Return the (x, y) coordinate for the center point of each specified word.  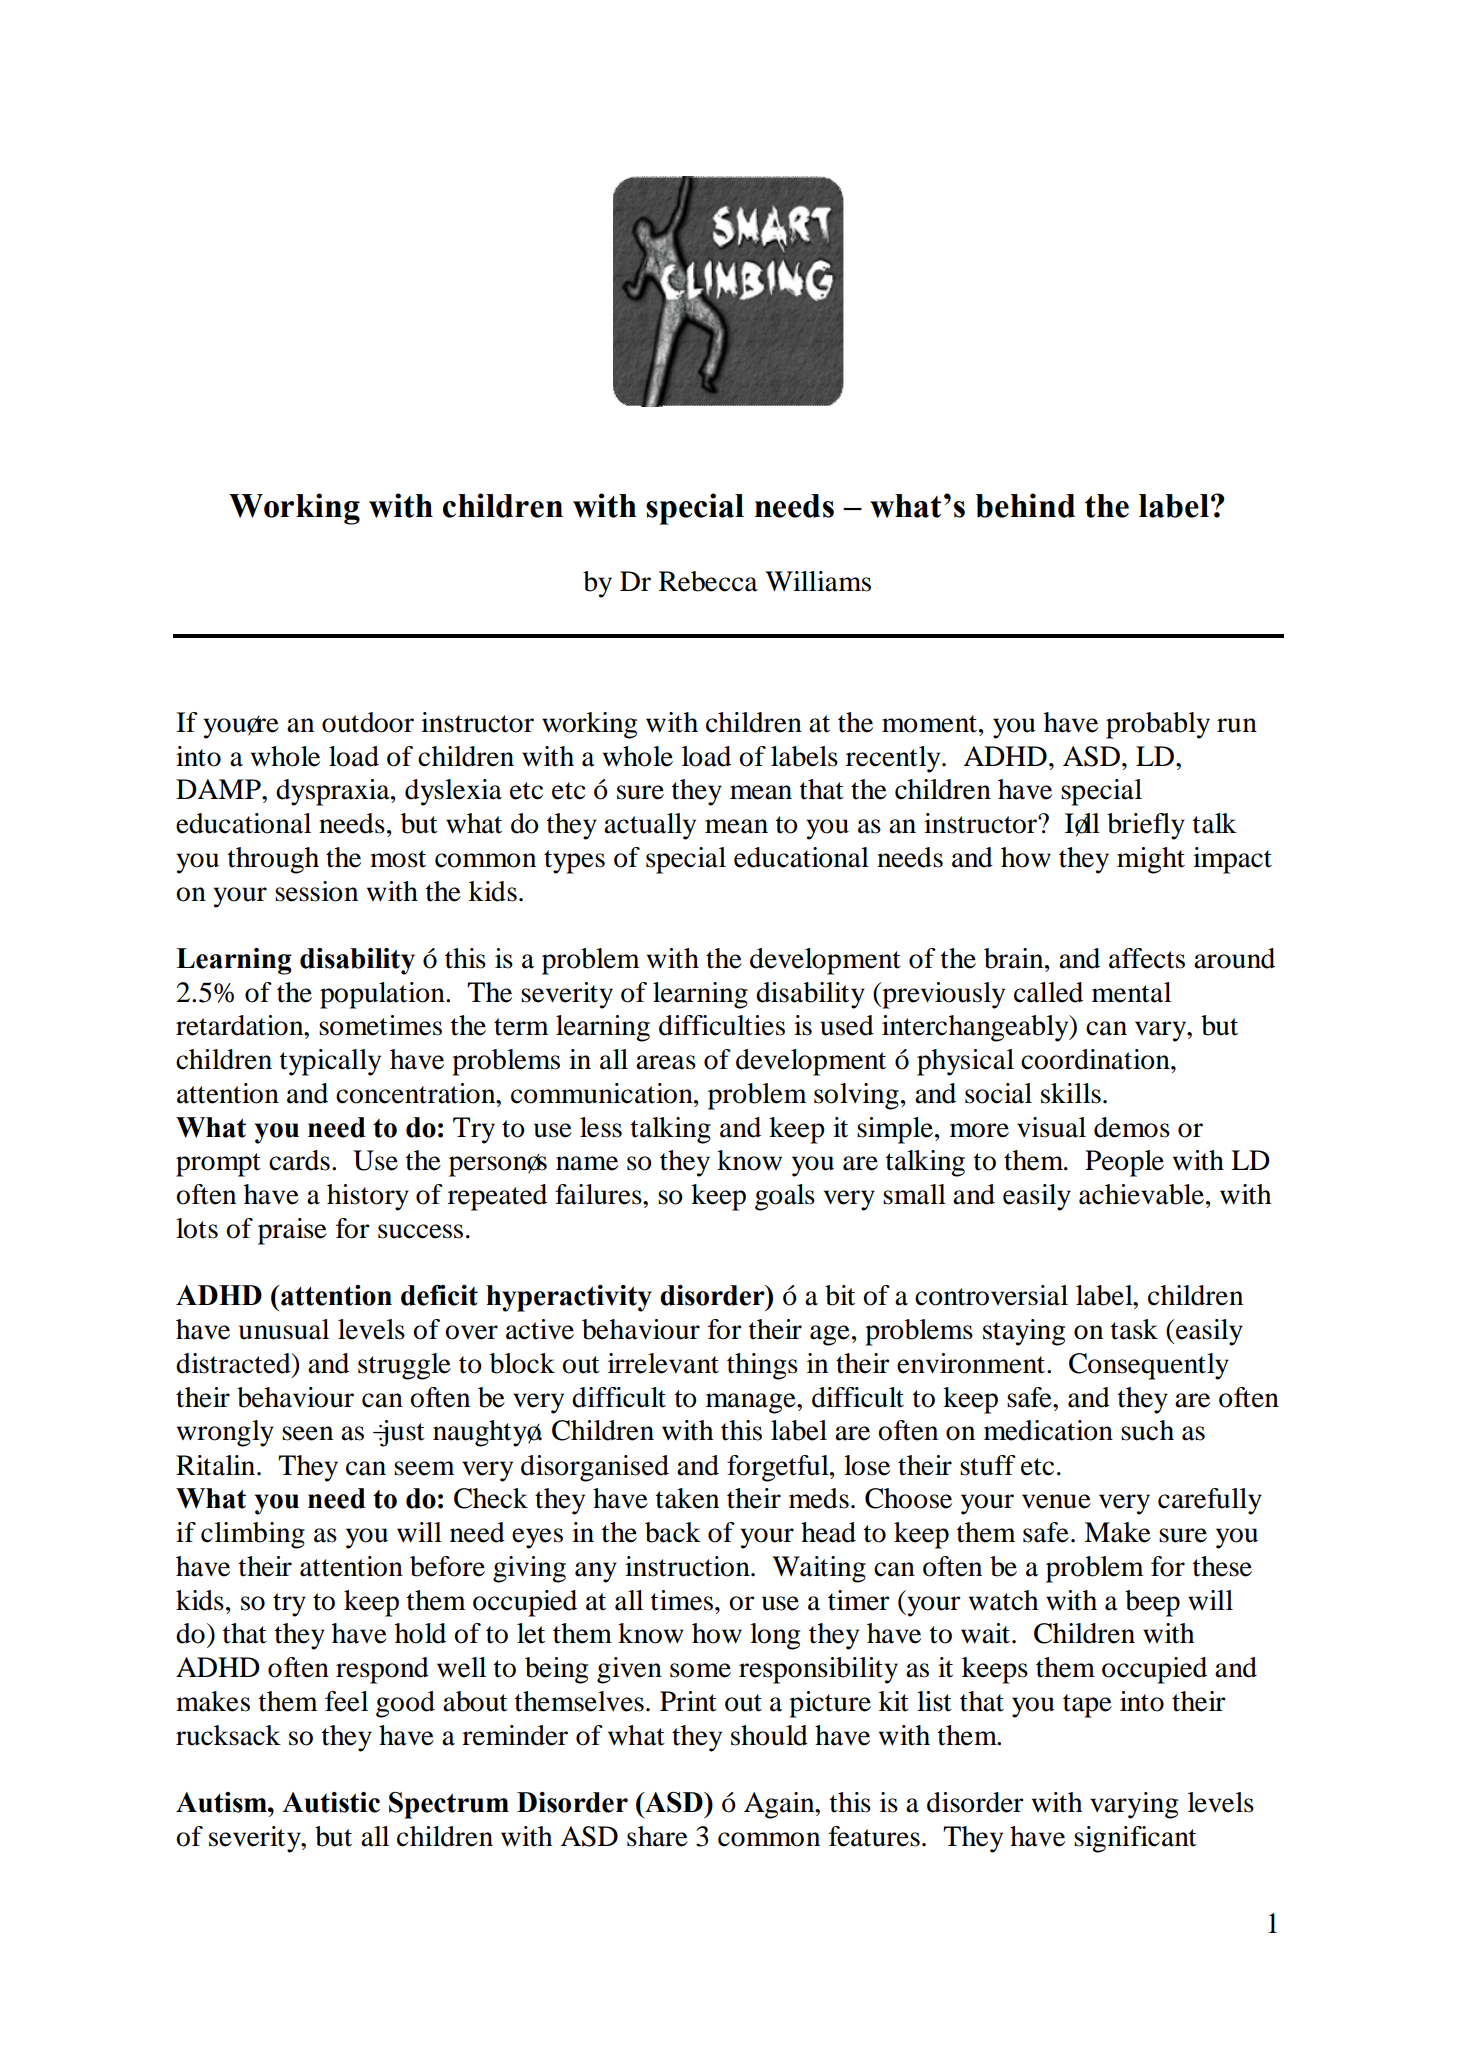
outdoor (368, 722)
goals (785, 1197)
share (657, 1836)
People (1124, 1163)
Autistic (331, 1802)
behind (1025, 505)
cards (299, 1160)
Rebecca (708, 581)
